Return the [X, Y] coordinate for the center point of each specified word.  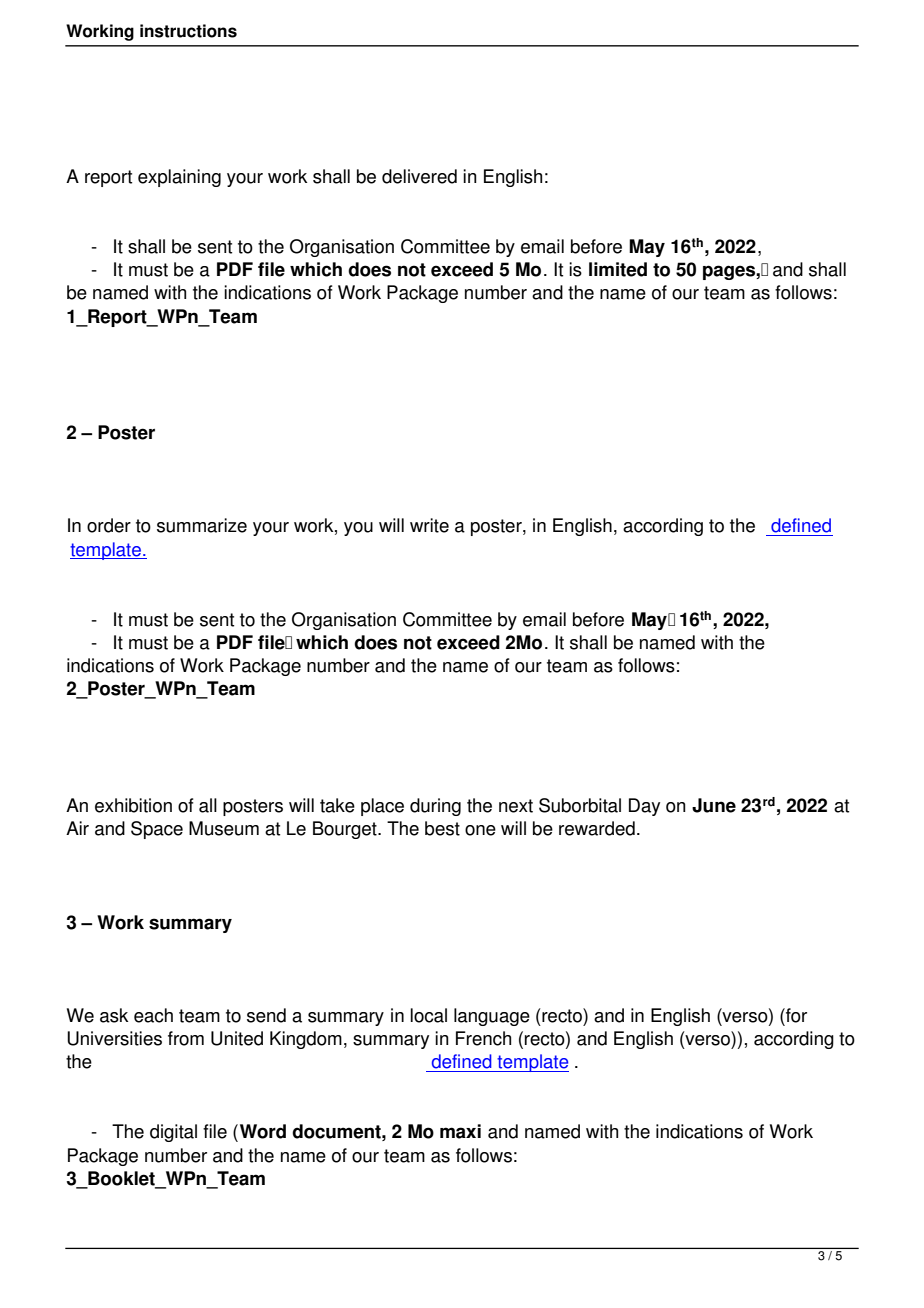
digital [173, 1133]
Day [644, 807]
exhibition [133, 805]
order [109, 525]
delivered [419, 176]
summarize [202, 525]
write [429, 525]
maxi [460, 1131]
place [382, 807]
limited [618, 269]
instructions [188, 31]
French [483, 1038]
